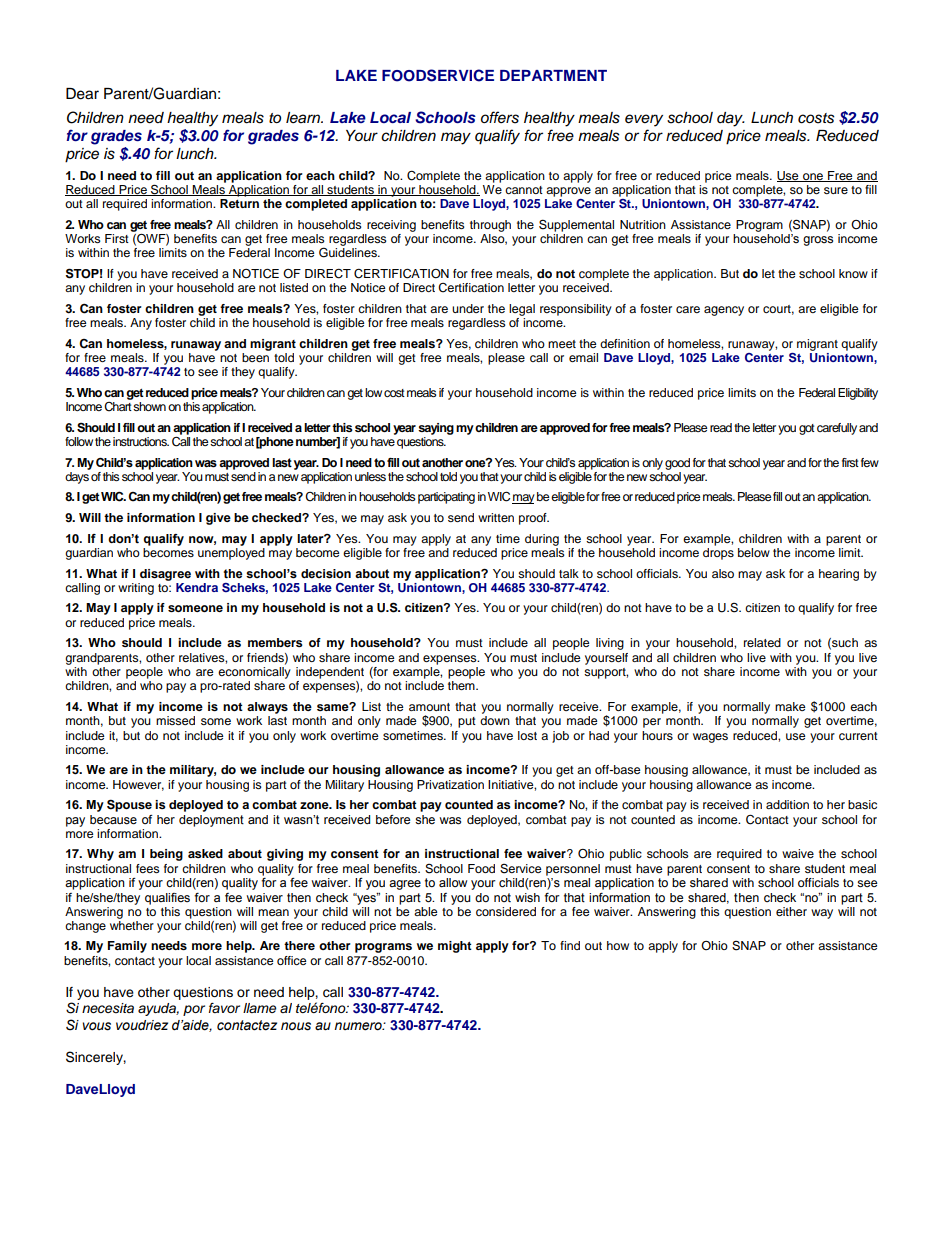 The image size is (952, 1233). Describe the element at coordinates (82, 94) in the screenshot. I see `Dear` at that location.
